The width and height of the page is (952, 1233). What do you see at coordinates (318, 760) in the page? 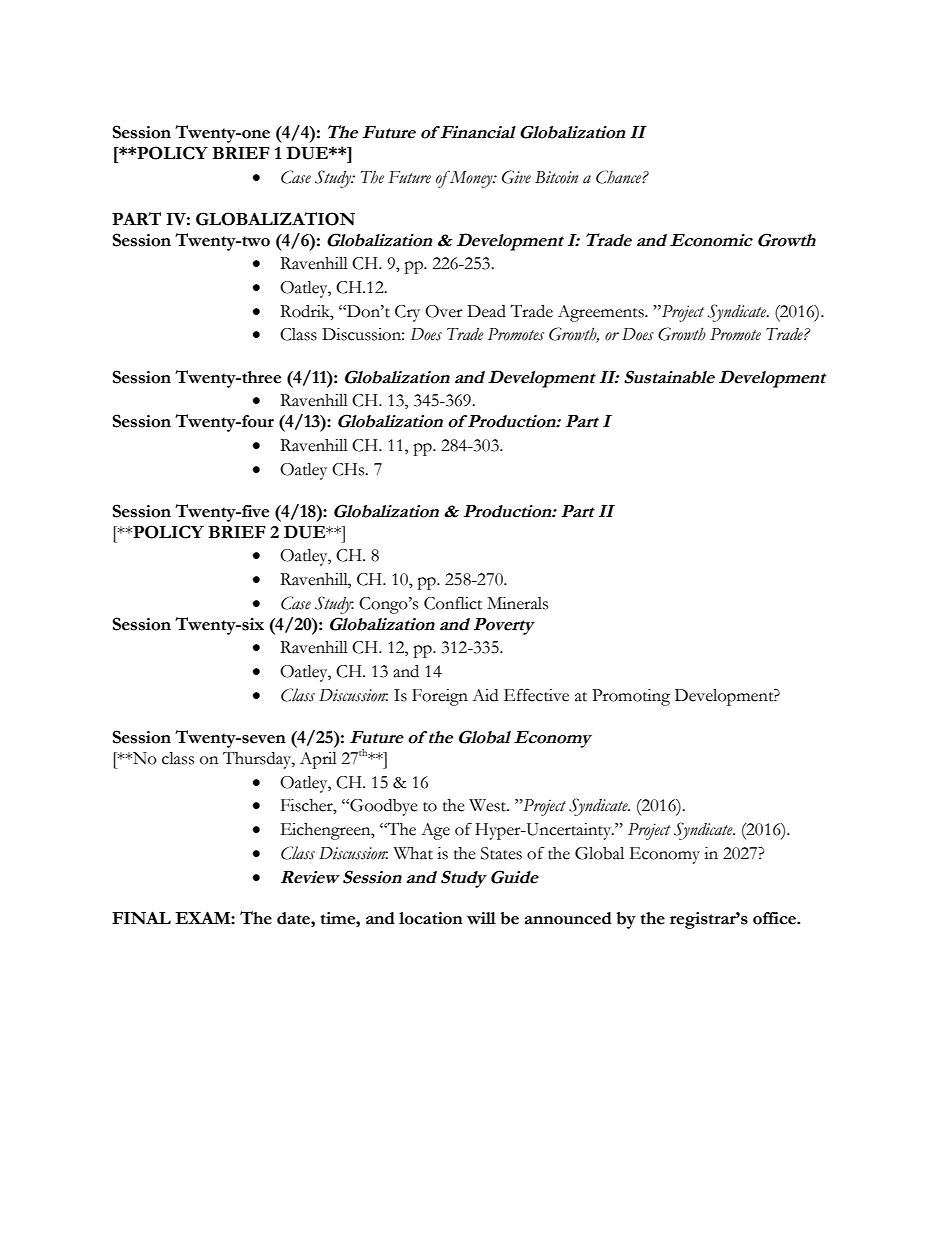
I see `April` at bounding box center [318, 760].
